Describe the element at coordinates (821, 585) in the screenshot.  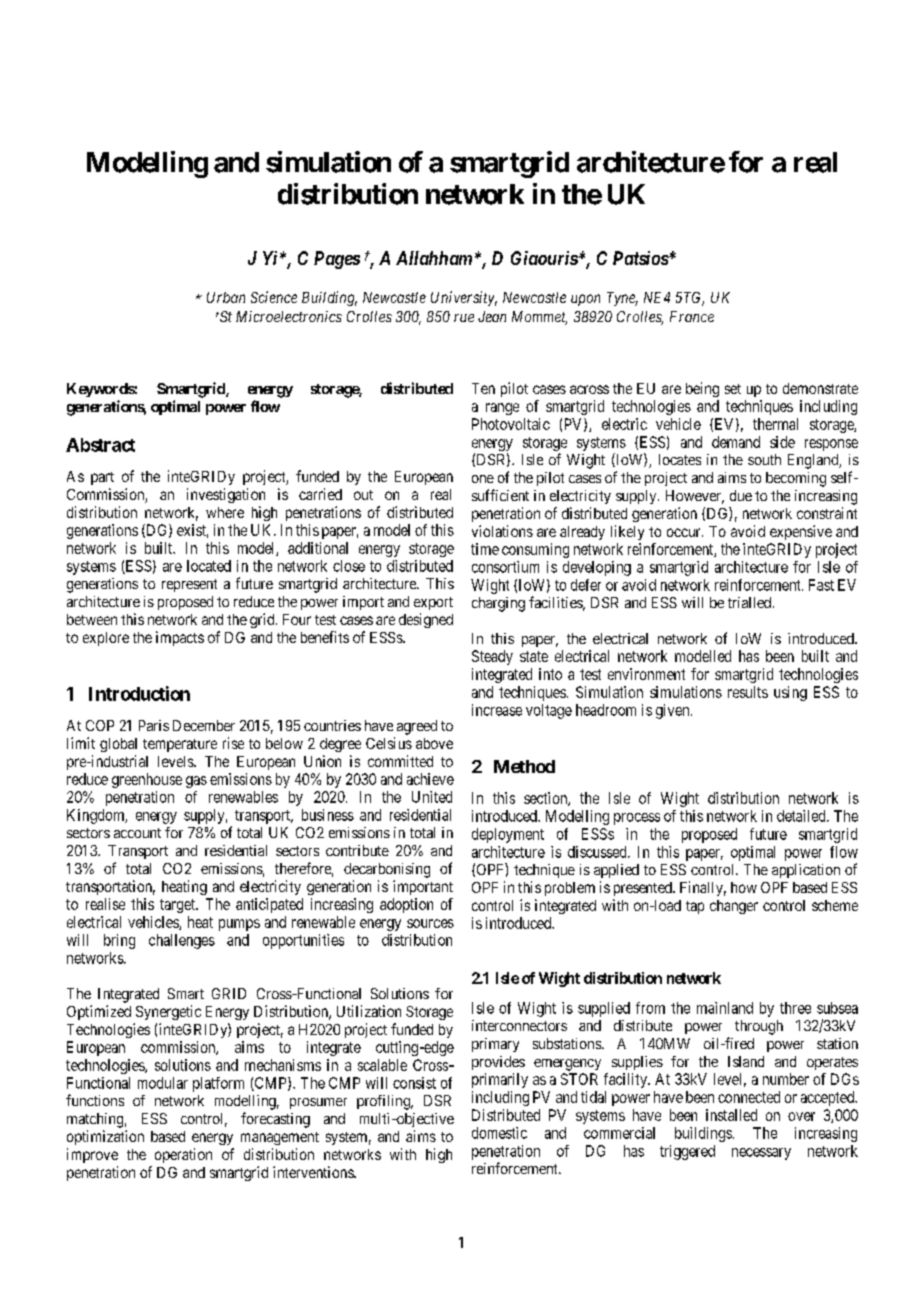
I see `Fast` at that location.
